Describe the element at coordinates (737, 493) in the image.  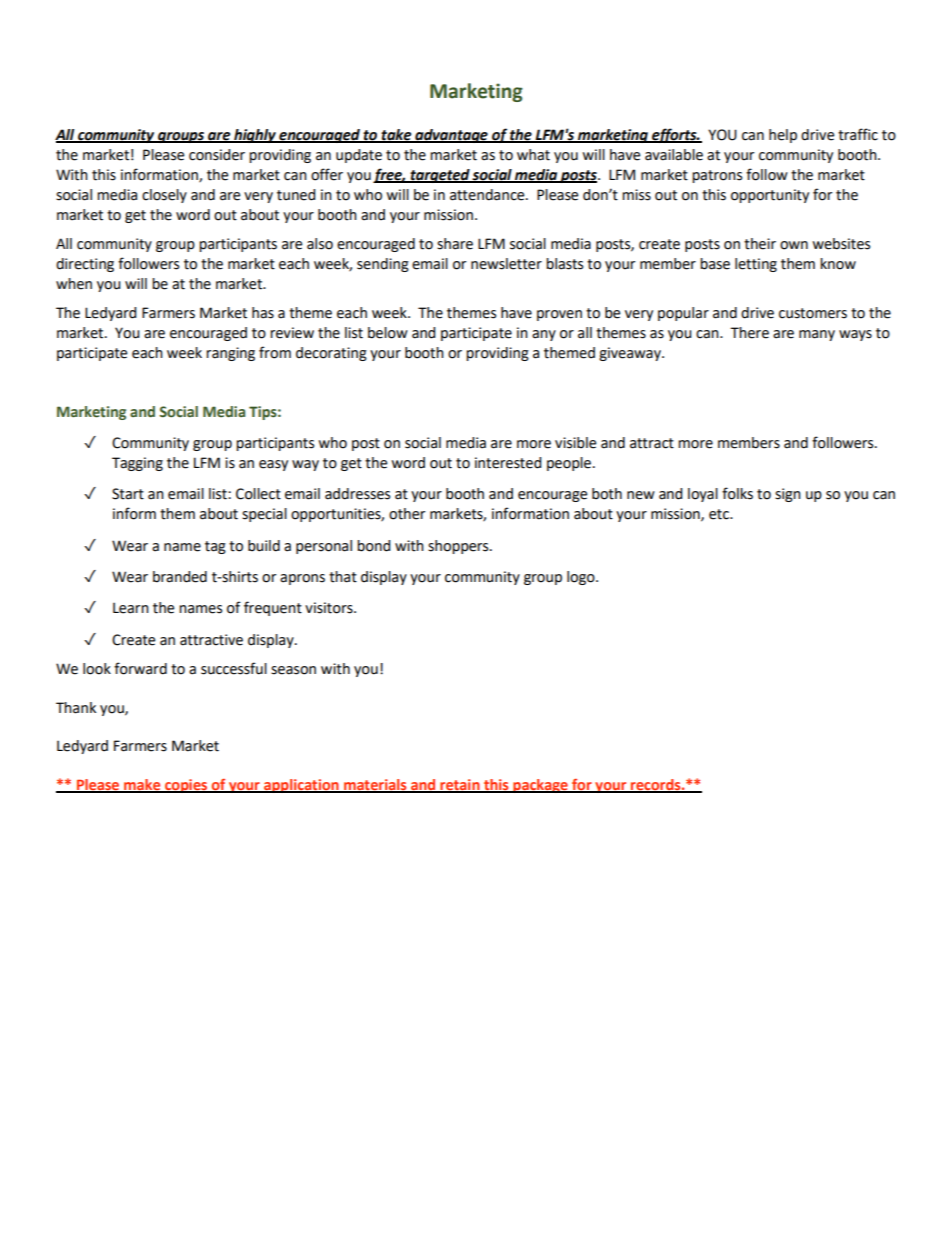
I see `folks` at that location.
